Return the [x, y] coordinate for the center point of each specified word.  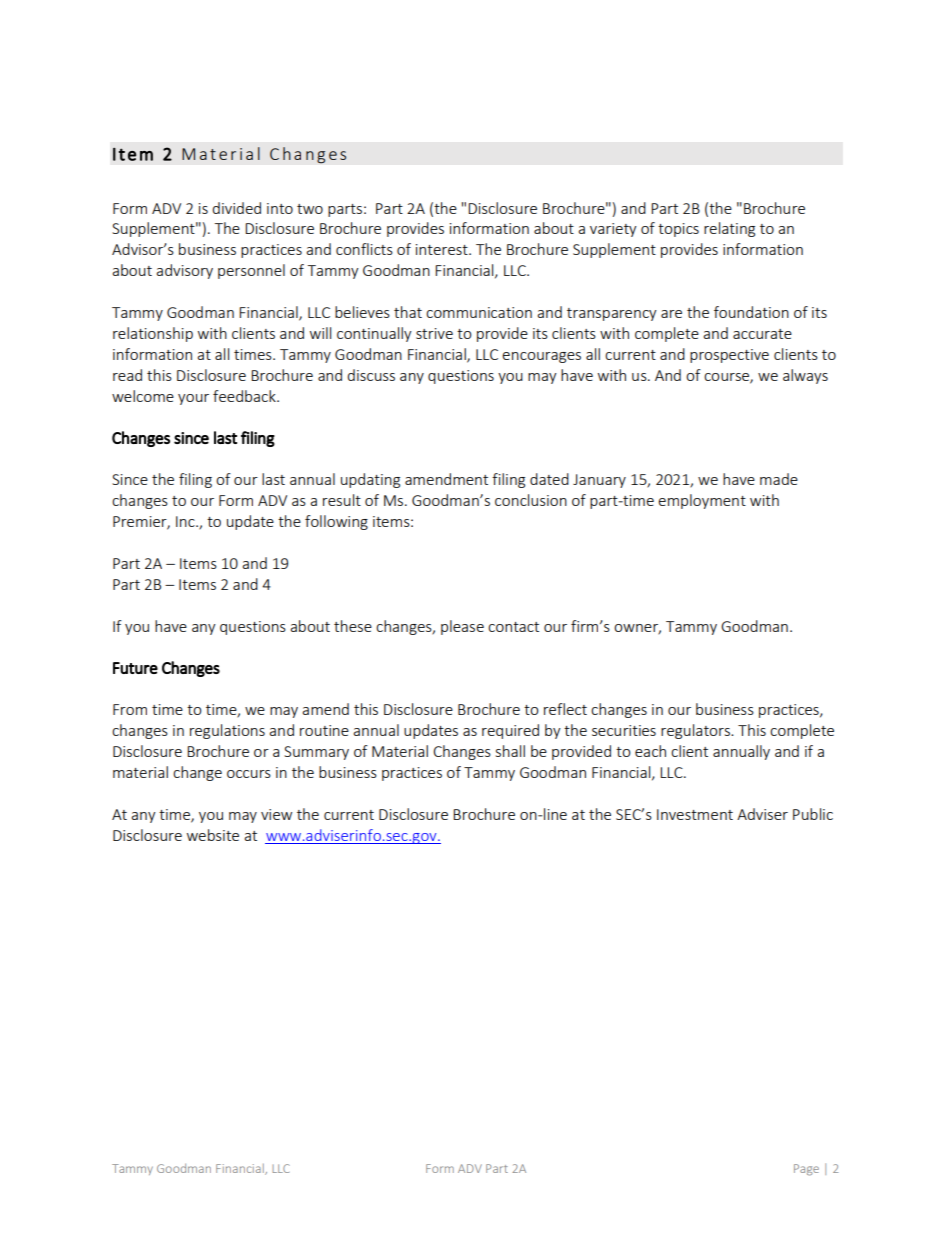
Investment [695, 814]
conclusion [531, 500]
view [276, 814]
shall [510, 751]
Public [813, 814]
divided [236, 208]
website [213, 835]
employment [702, 501]
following [336, 522]
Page [806, 1170]
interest [443, 249]
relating [729, 229]
